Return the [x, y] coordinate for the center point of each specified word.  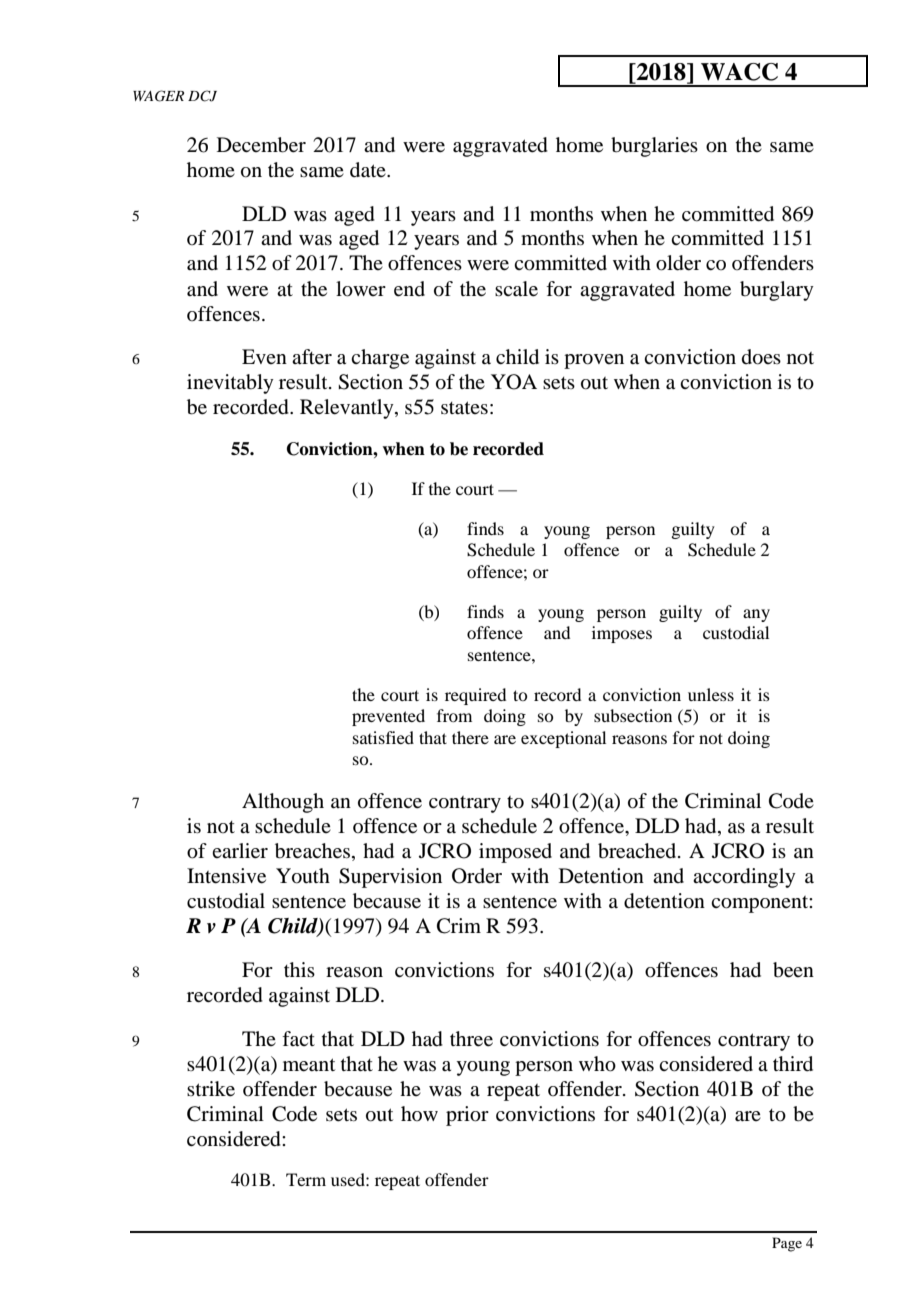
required [475, 696]
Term [306, 1179]
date [369, 170]
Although [283, 803]
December [261, 145]
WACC [739, 72]
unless [711, 694]
